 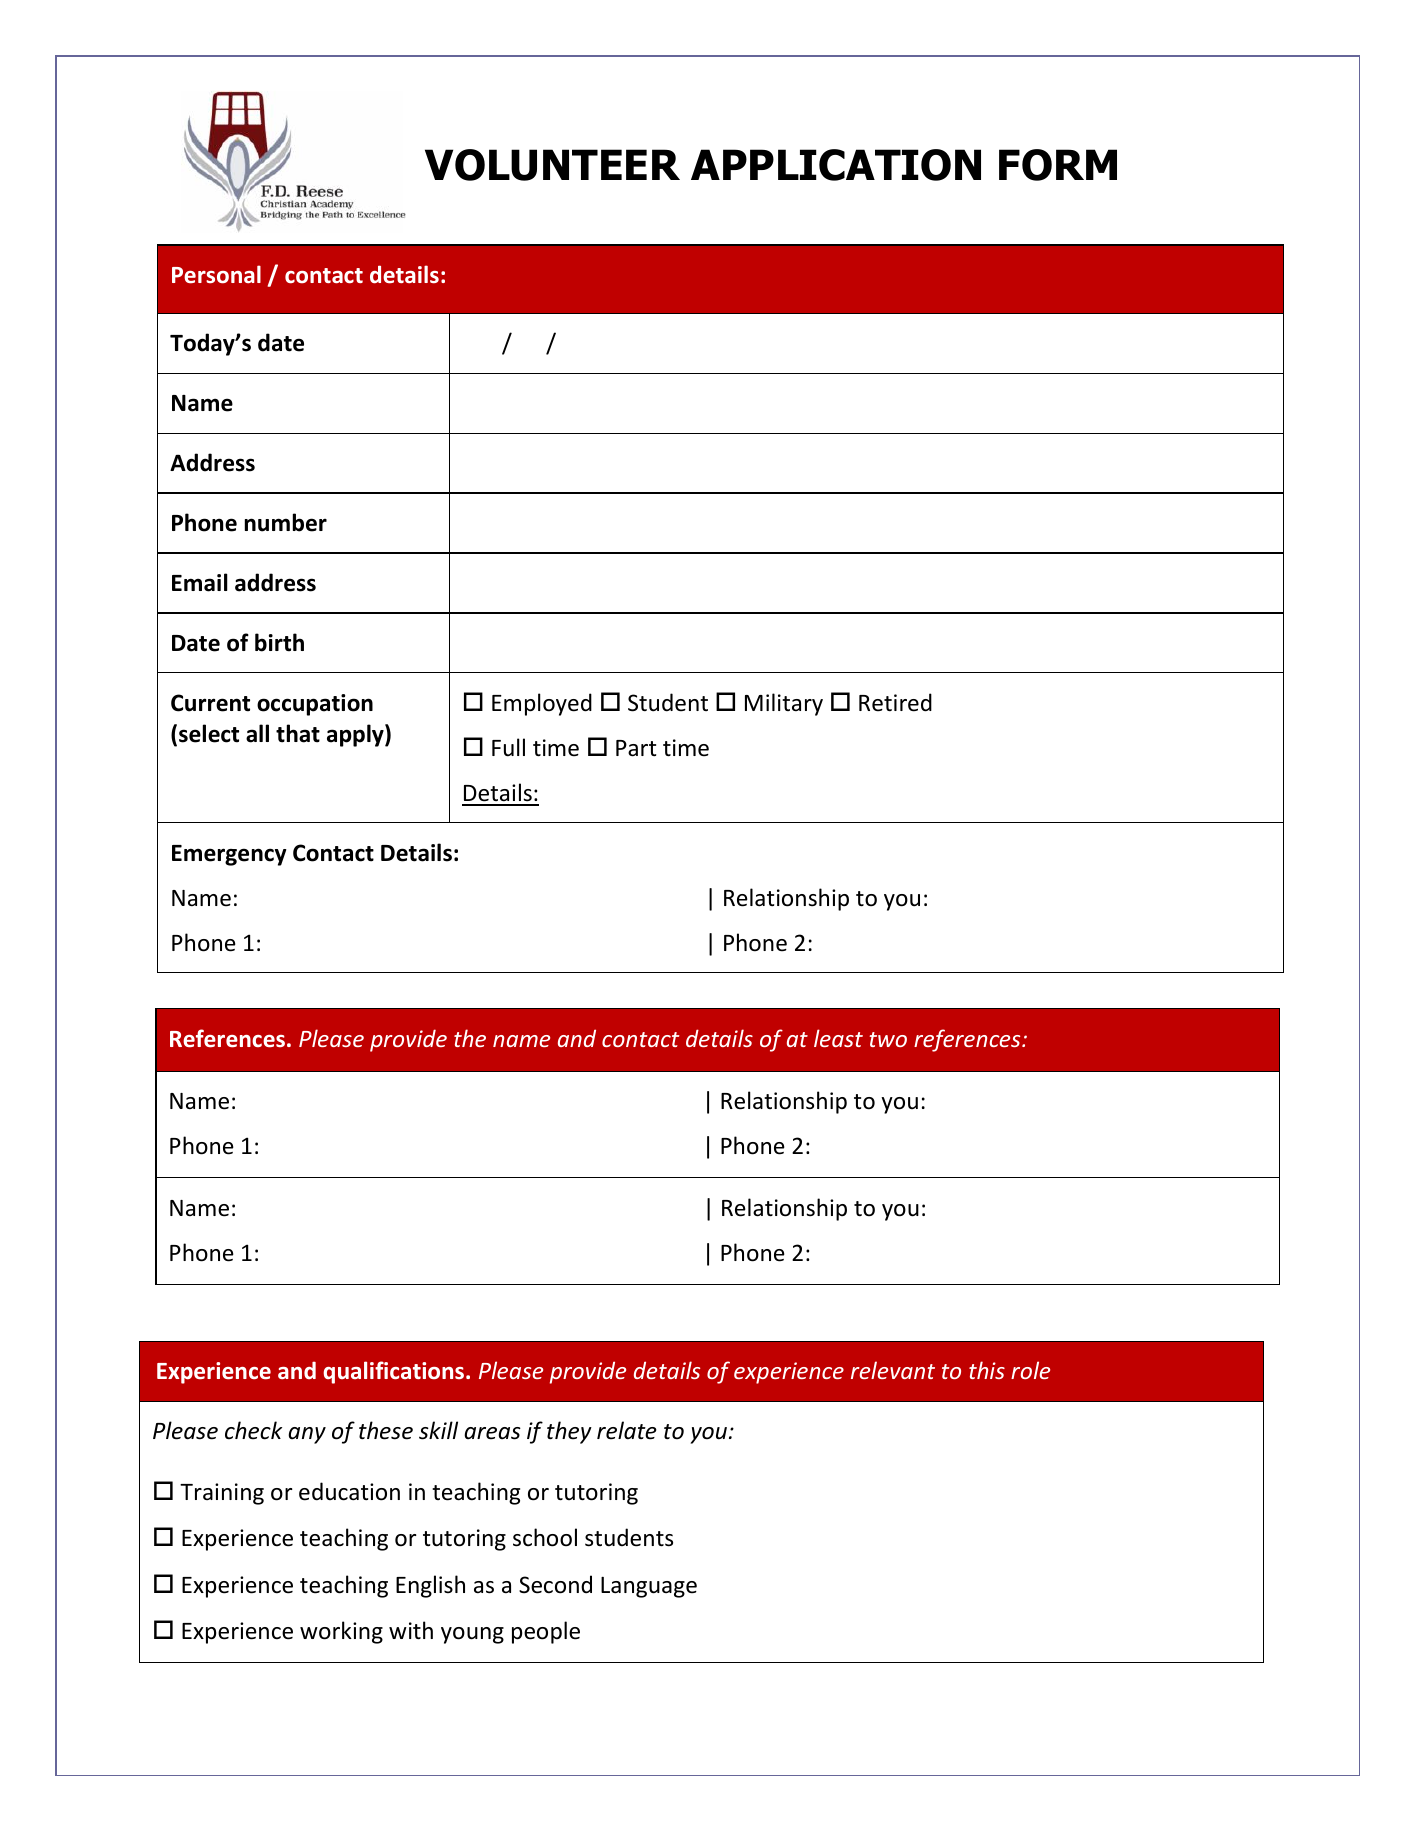 I want to click on VOLUNTEER, so click(x=552, y=165).
